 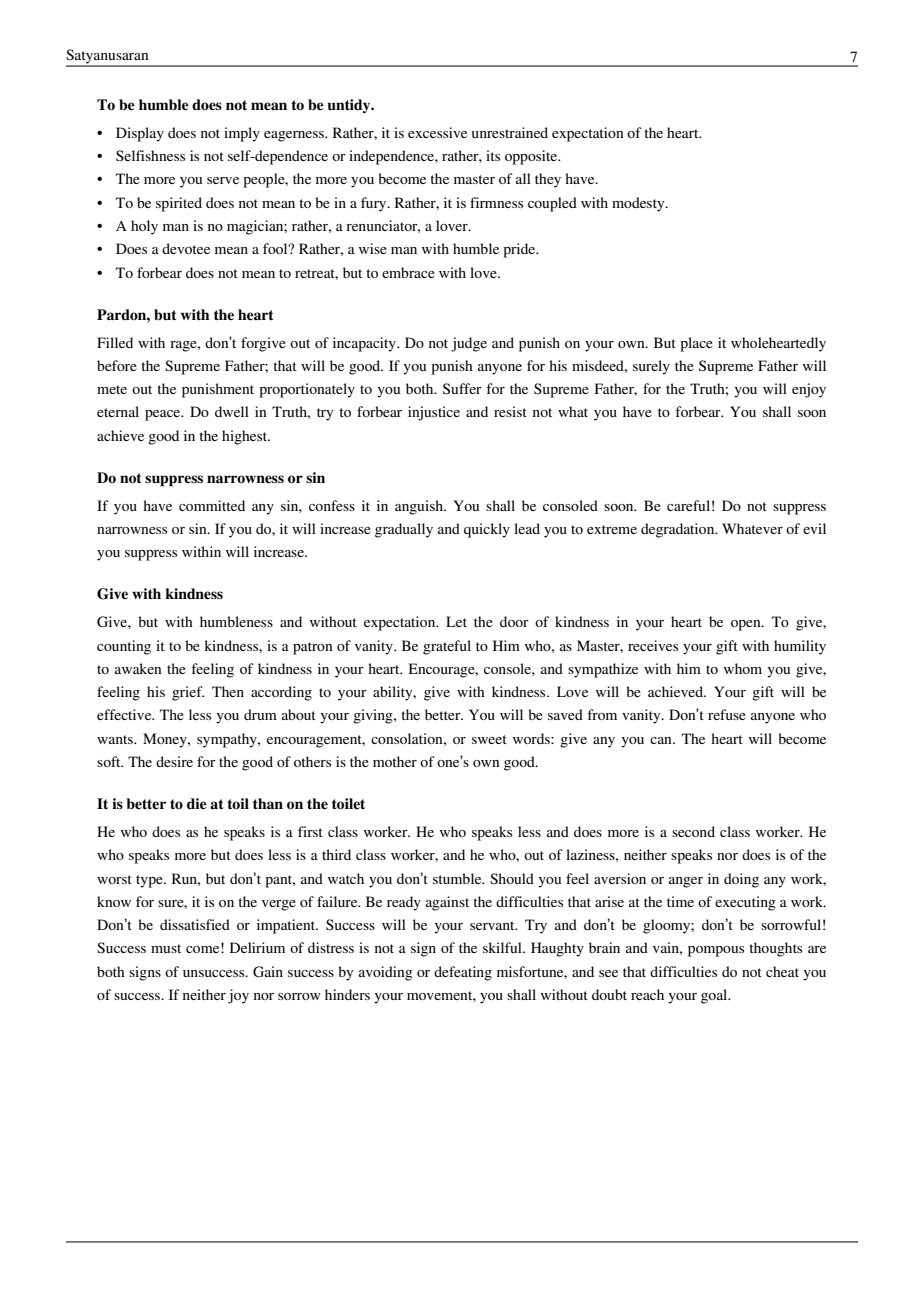 What do you see at coordinates (493, 155) in the image?
I see `its` at bounding box center [493, 155].
